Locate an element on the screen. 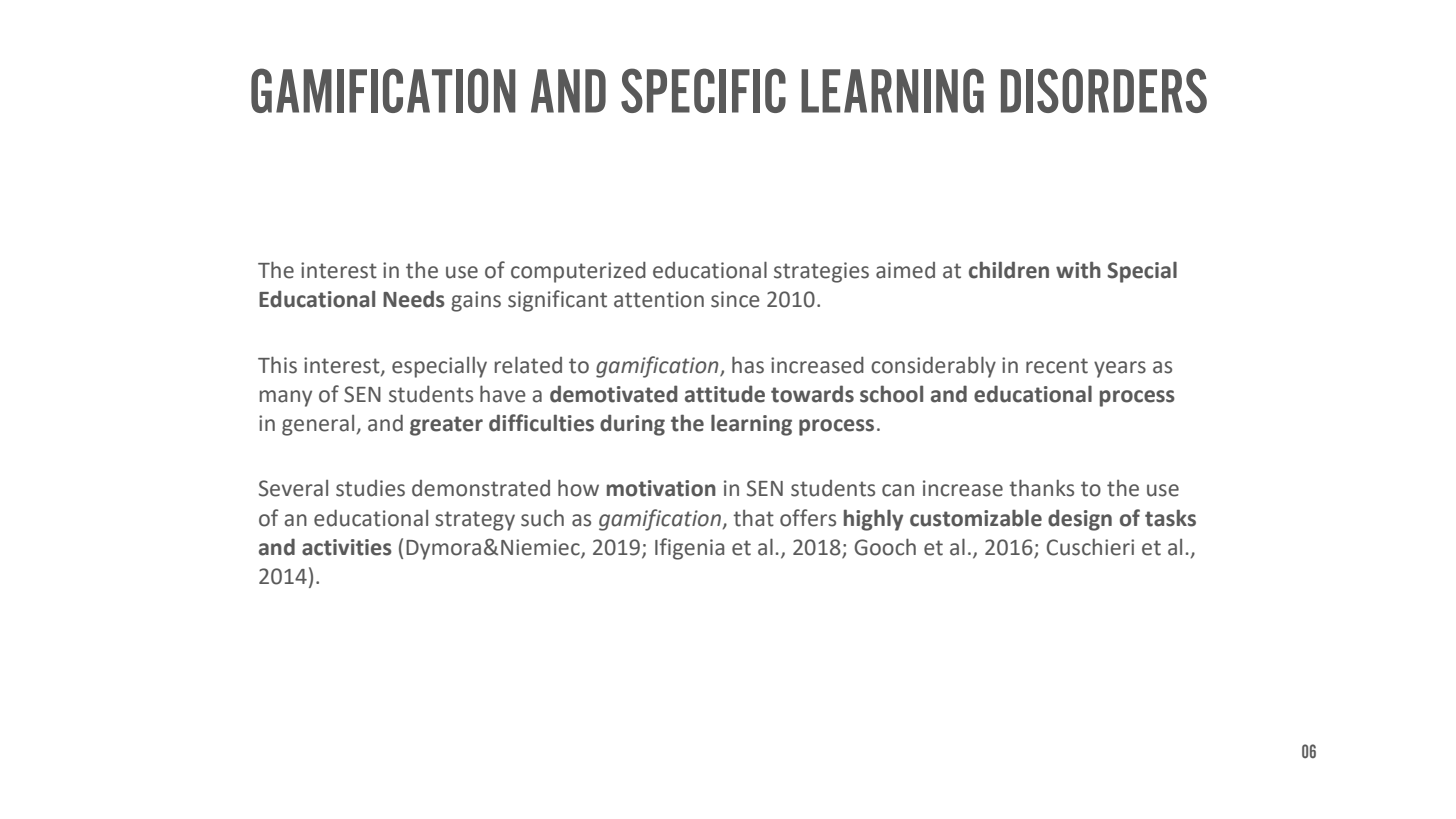 Image resolution: width=1456 pixels, height=819 pixels. design is located at coordinates (1080, 520).
